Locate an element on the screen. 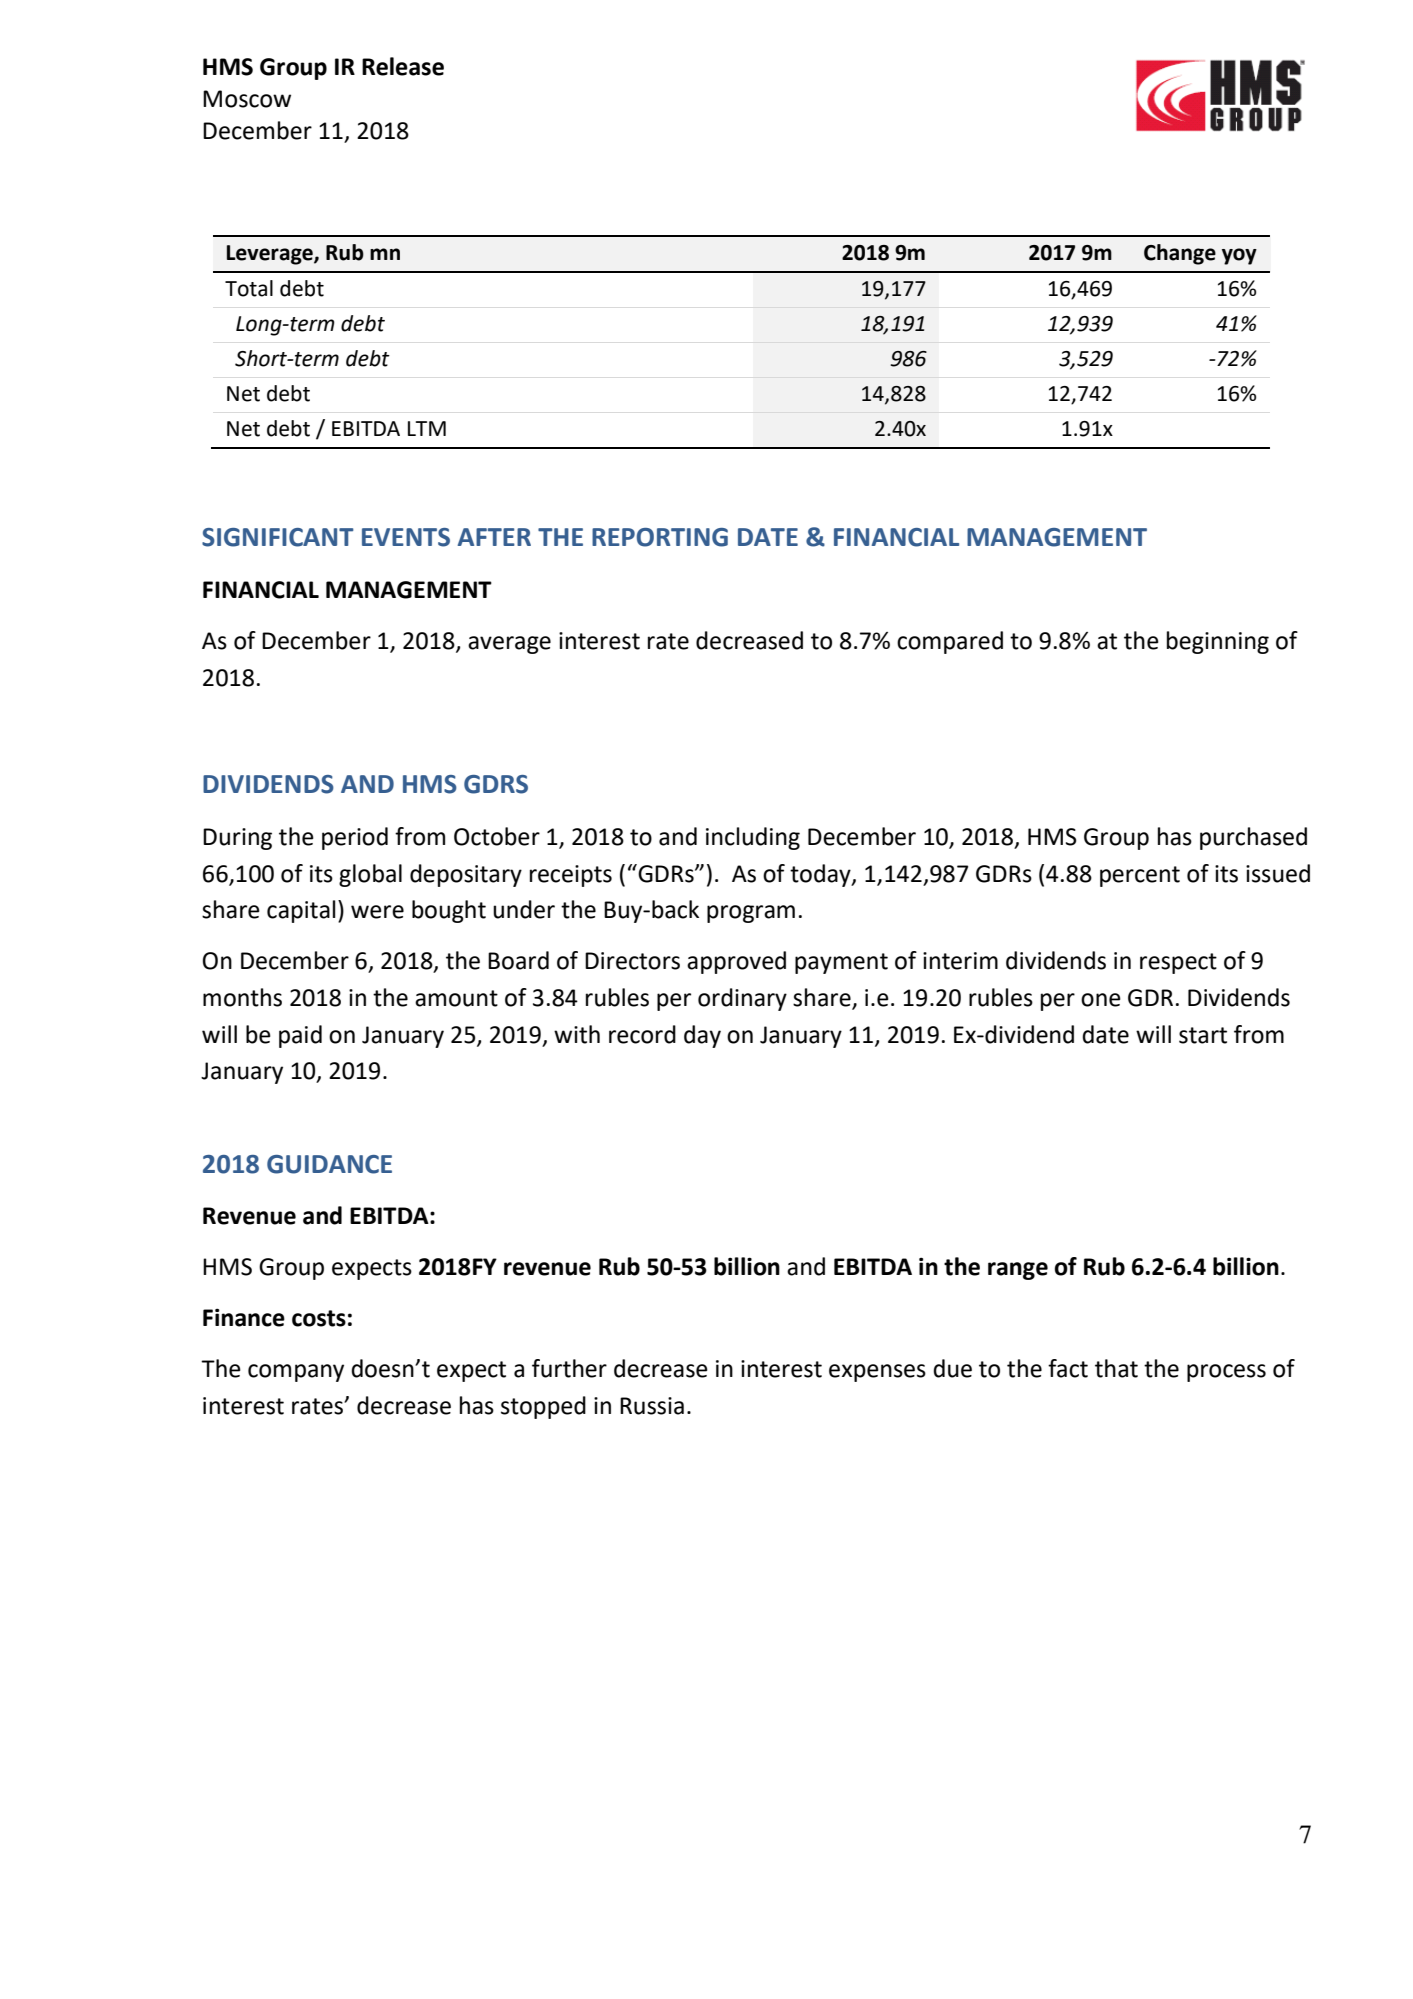  period is located at coordinates (355, 838).
